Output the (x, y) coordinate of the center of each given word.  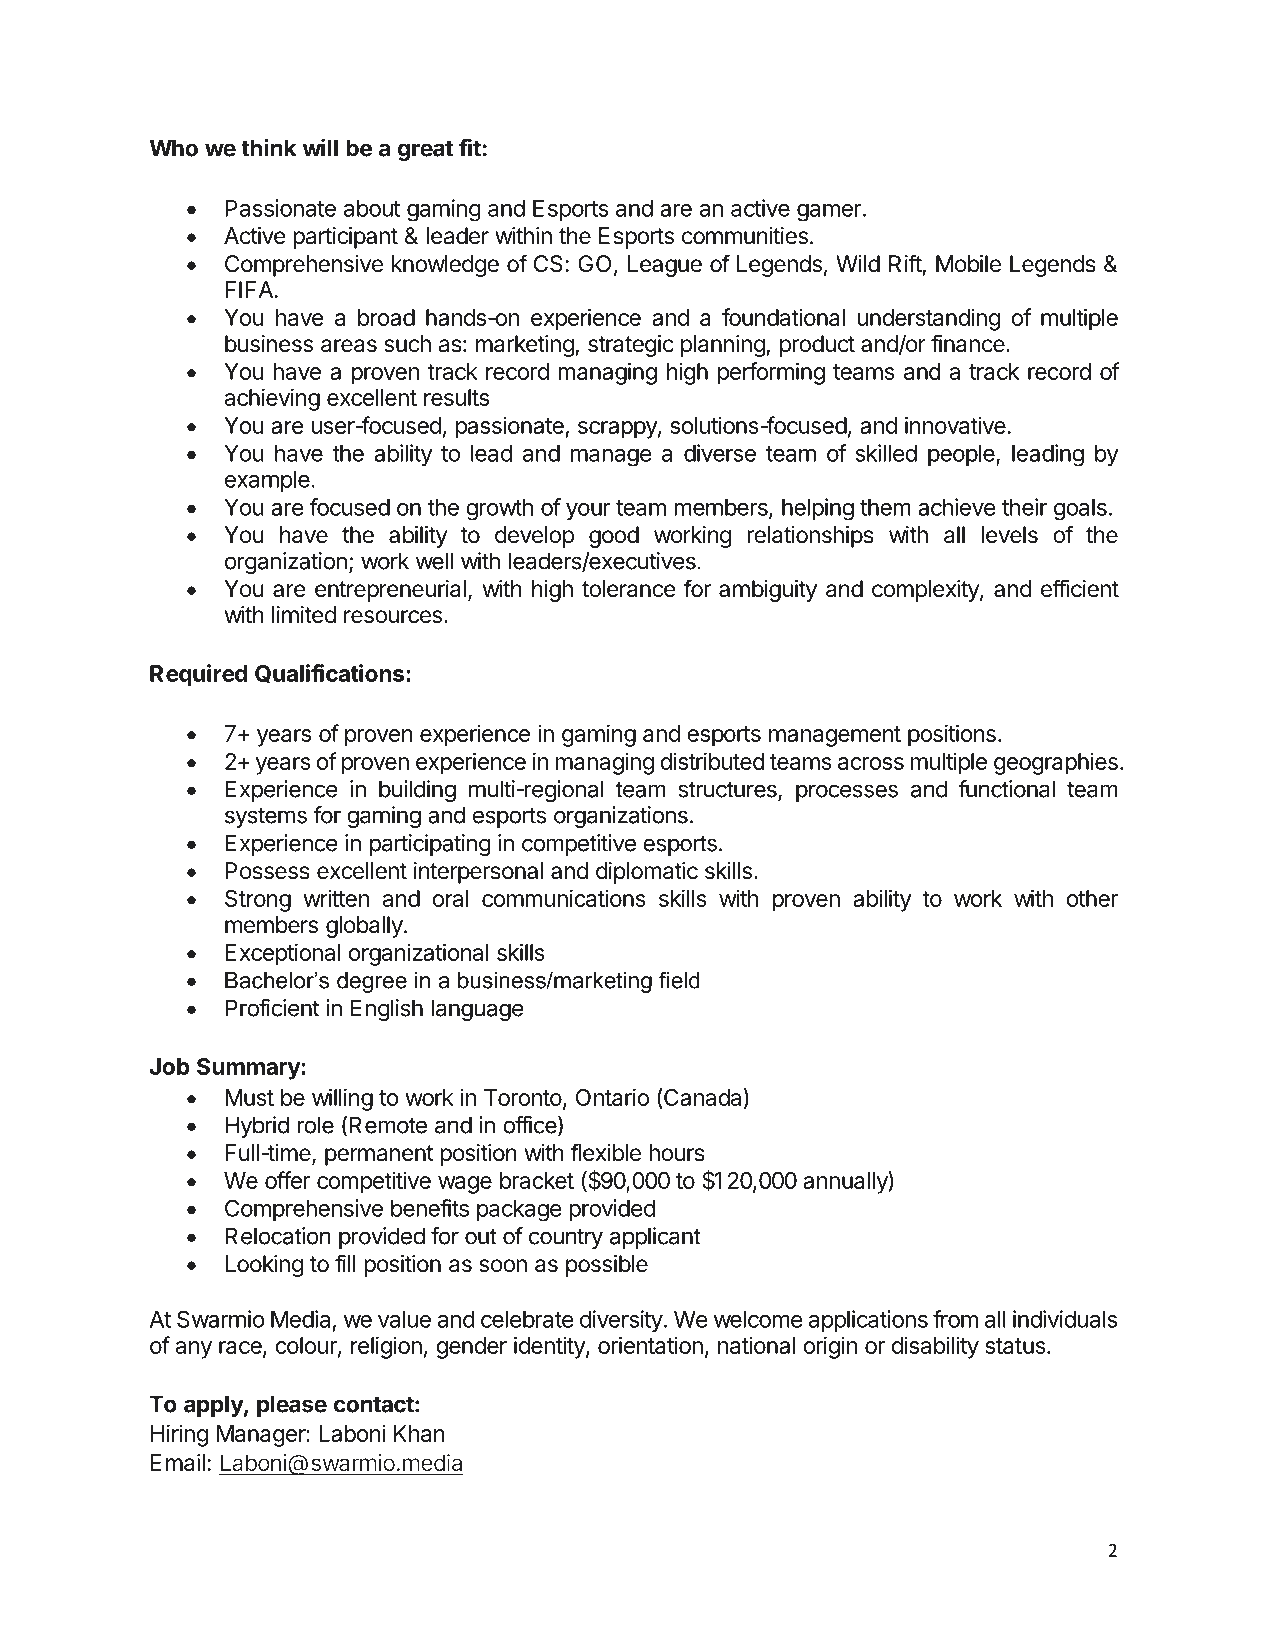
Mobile (968, 264)
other (1092, 898)
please (292, 1406)
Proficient (272, 1008)
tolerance (629, 589)
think (268, 147)
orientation (650, 1345)
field (679, 980)
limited (304, 615)
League (665, 266)
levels (1009, 535)
